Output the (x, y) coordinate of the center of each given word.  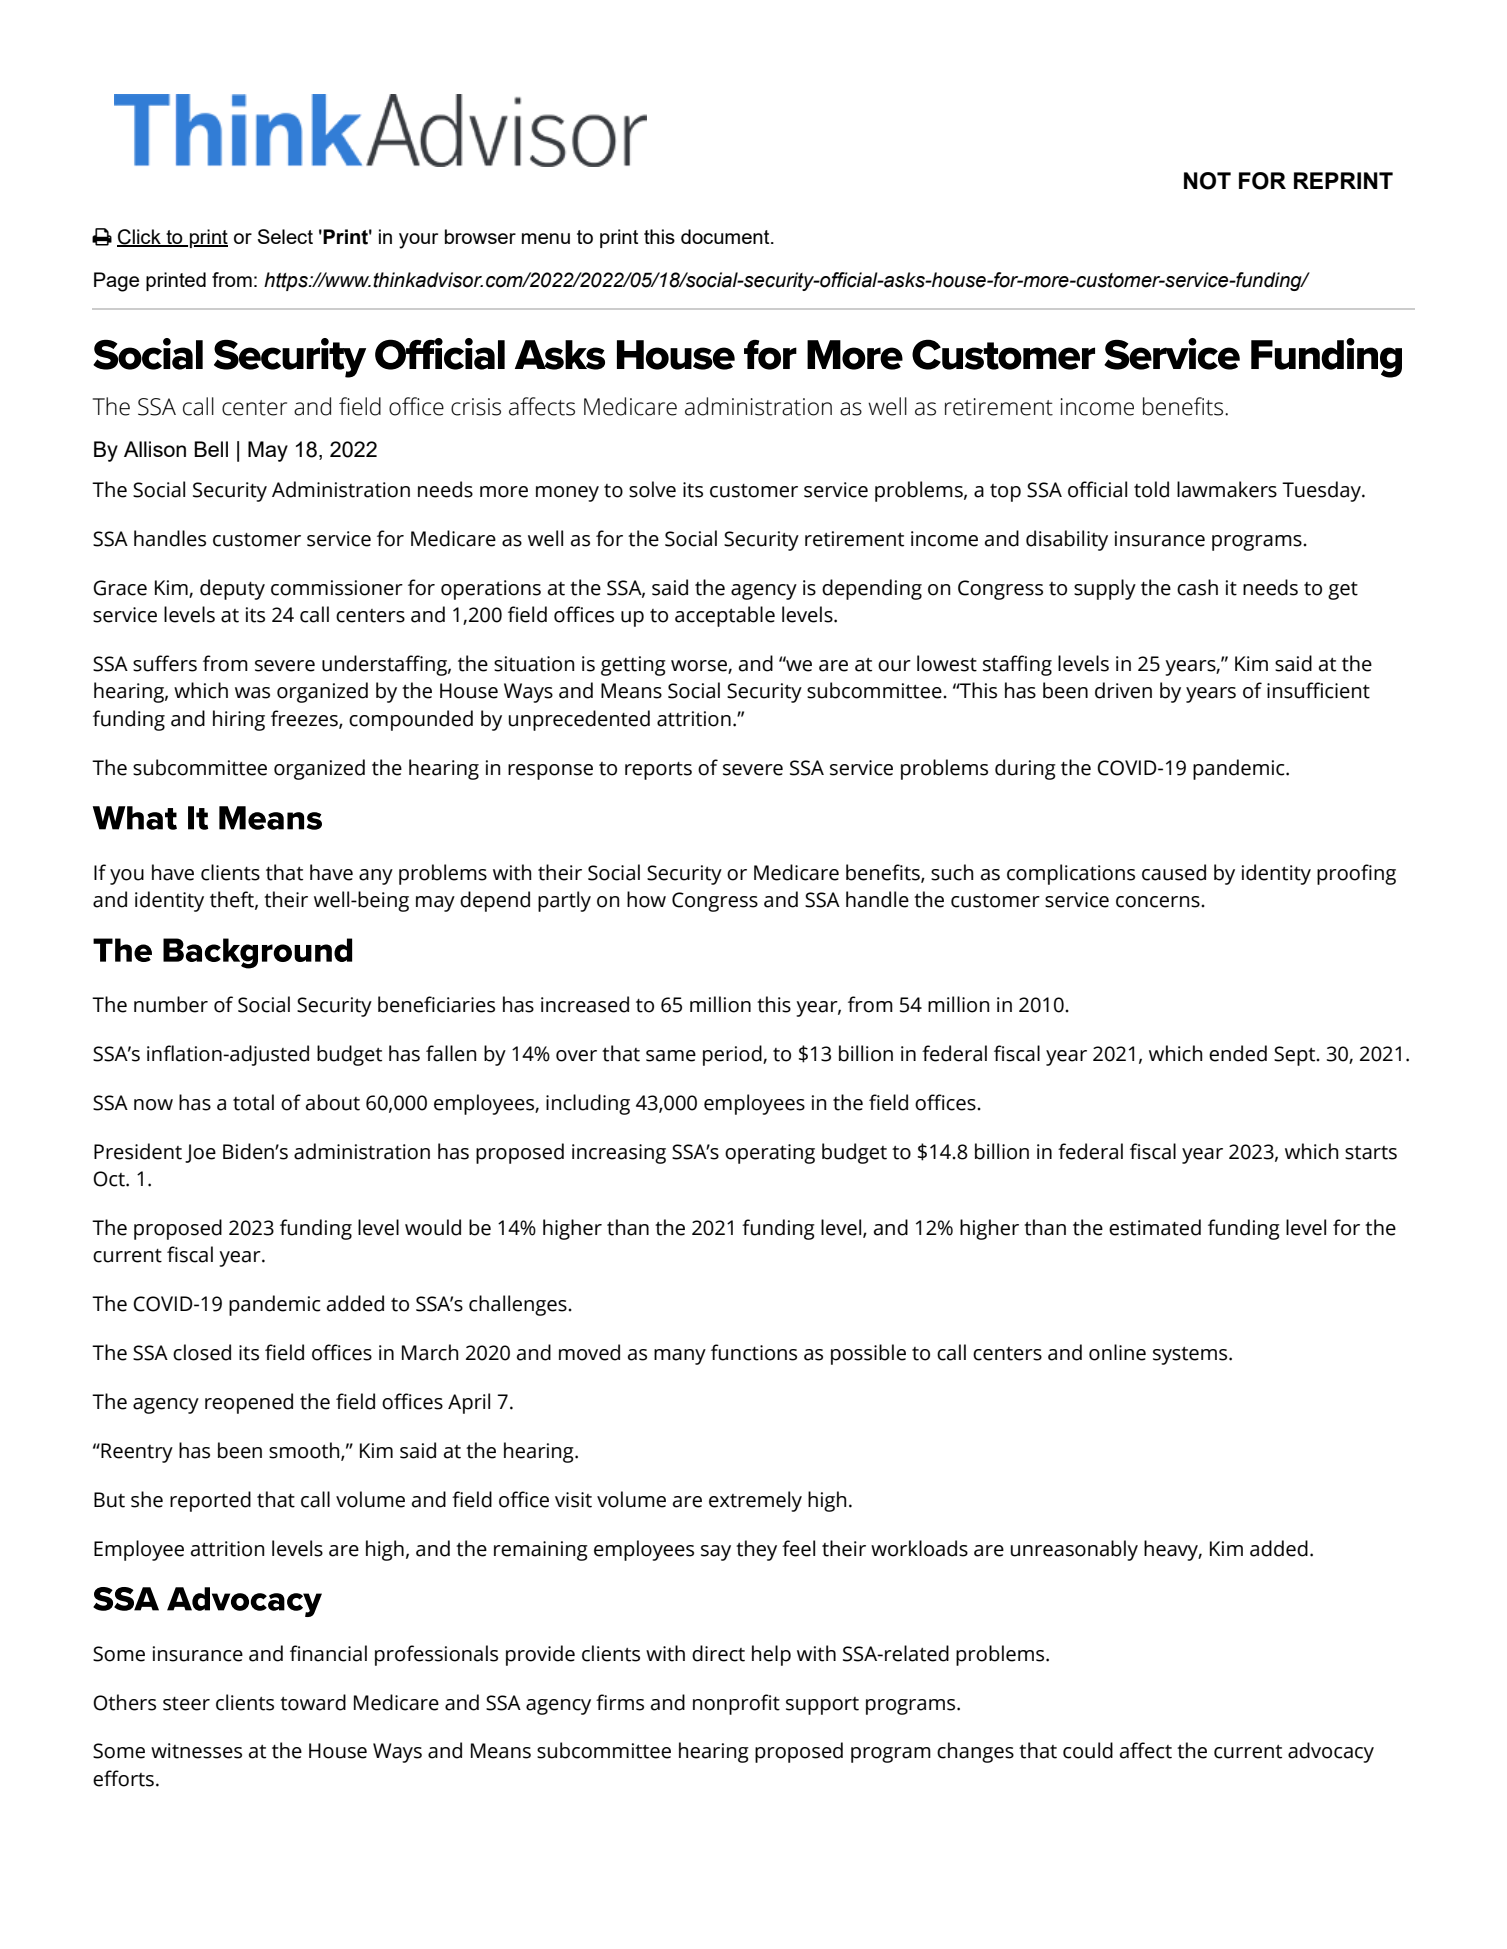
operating (770, 1154)
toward (313, 1702)
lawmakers (1227, 489)
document (726, 236)
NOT (1207, 181)
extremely (755, 1501)
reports (658, 771)
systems (1191, 1356)
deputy (232, 589)
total (253, 1102)
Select (285, 236)
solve (652, 489)
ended (1238, 1053)
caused (1174, 872)
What (135, 818)
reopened (249, 1403)
